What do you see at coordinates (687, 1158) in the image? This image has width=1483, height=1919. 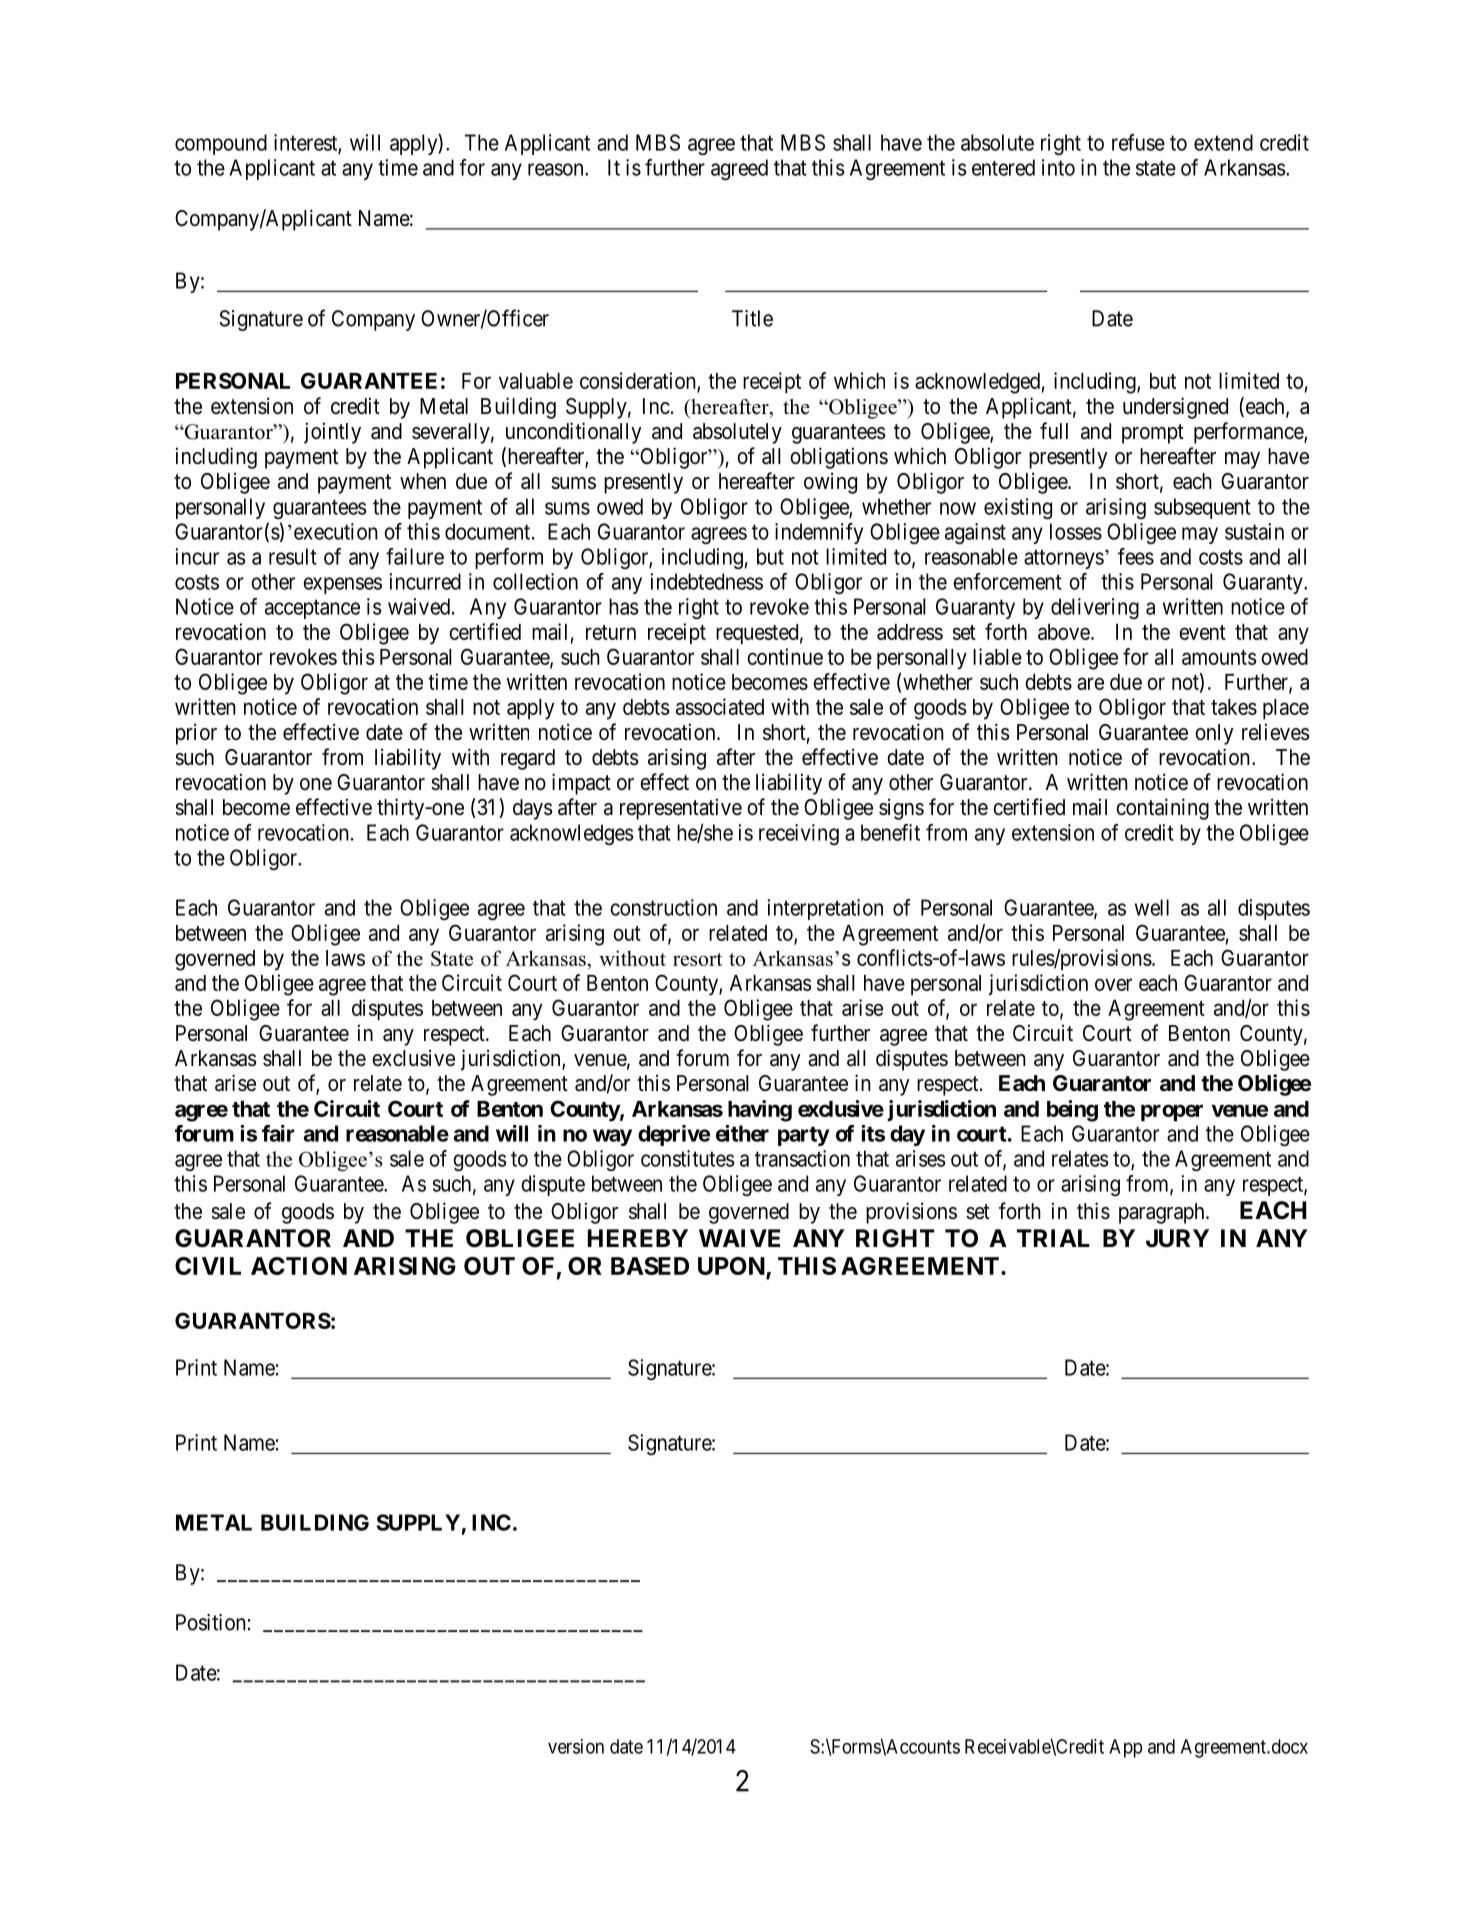 I see `constitutes` at bounding box center [687, 1158].
